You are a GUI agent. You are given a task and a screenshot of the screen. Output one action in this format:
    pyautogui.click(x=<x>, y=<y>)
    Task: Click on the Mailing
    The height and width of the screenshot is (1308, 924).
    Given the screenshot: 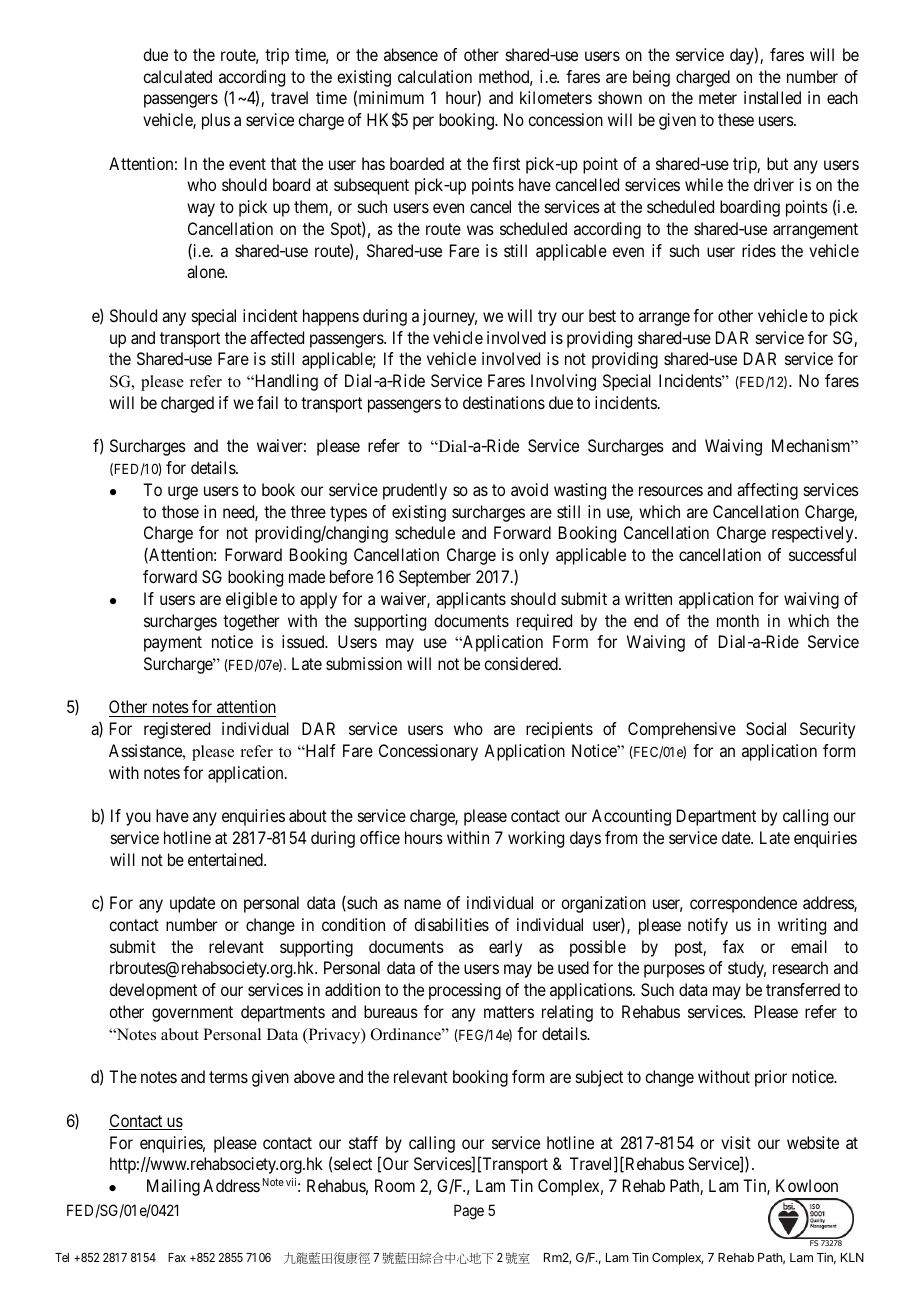 What is the action you would take?
    pyautogui.click(x=173, y=1187)
